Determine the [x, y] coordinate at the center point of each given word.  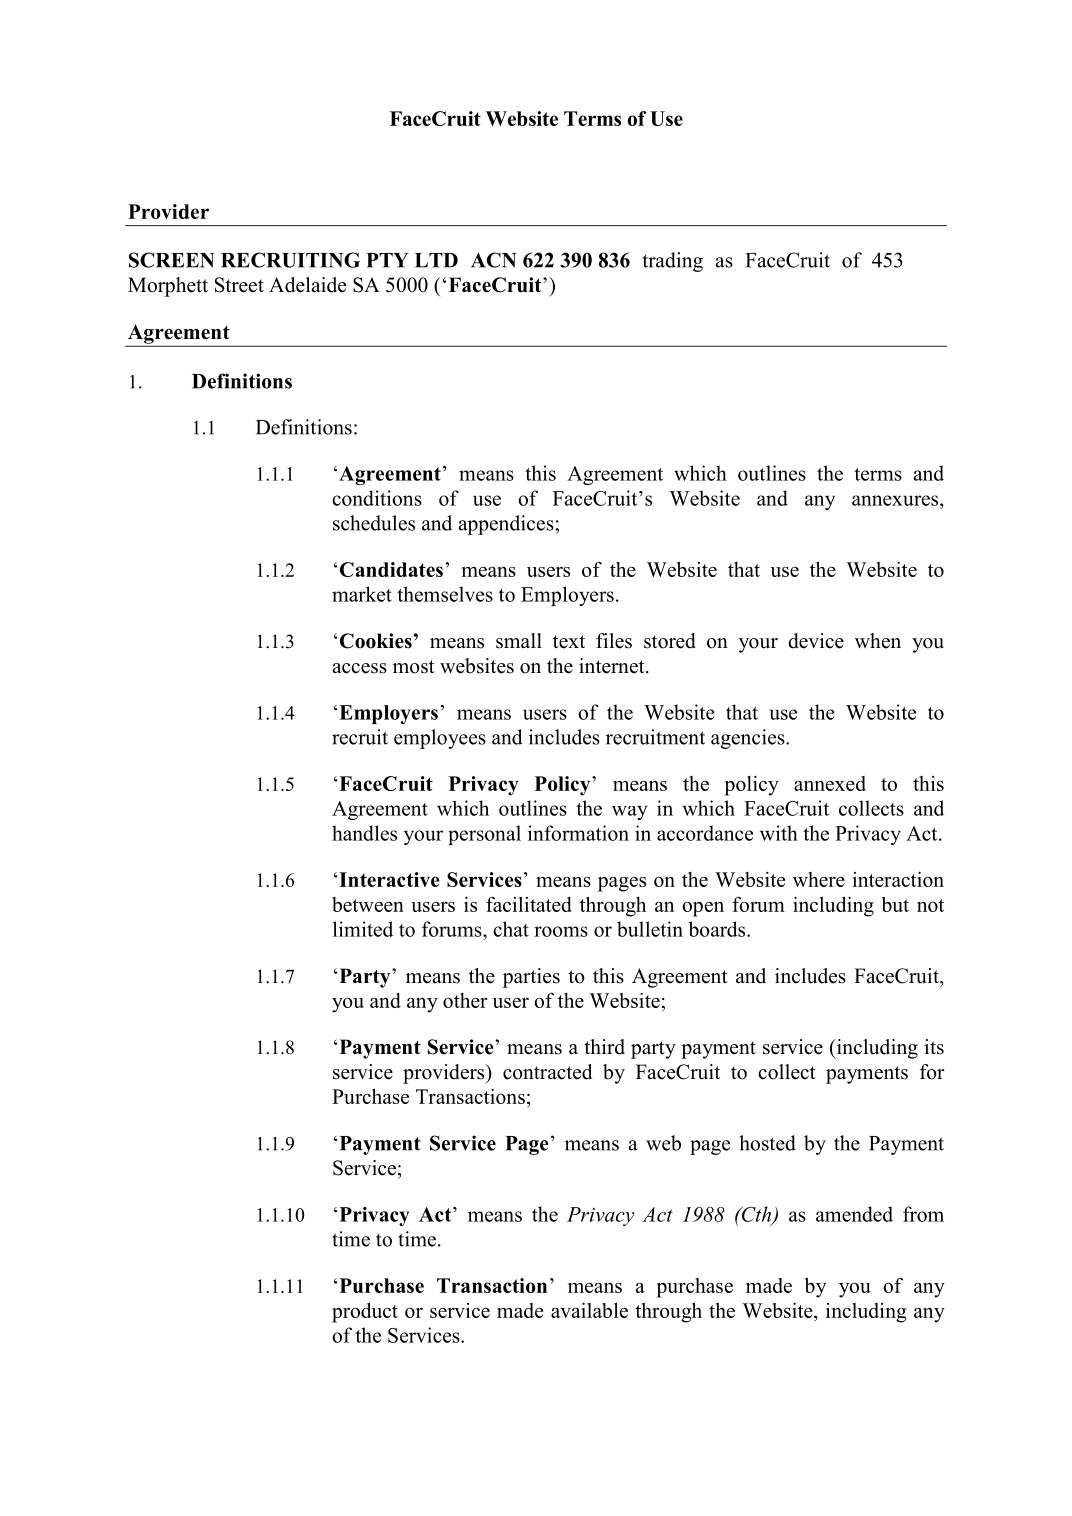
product [365, 1313]
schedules [374, 523]
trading [673, 262]
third [604, 1047]
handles [364, 833]
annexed [830, 783]
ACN [494, 260]
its [934, 1047]
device [816, 641]
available [589, 1310]
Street [239, 285]
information [578, 833]
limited [363, 929]
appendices [507, 525]
